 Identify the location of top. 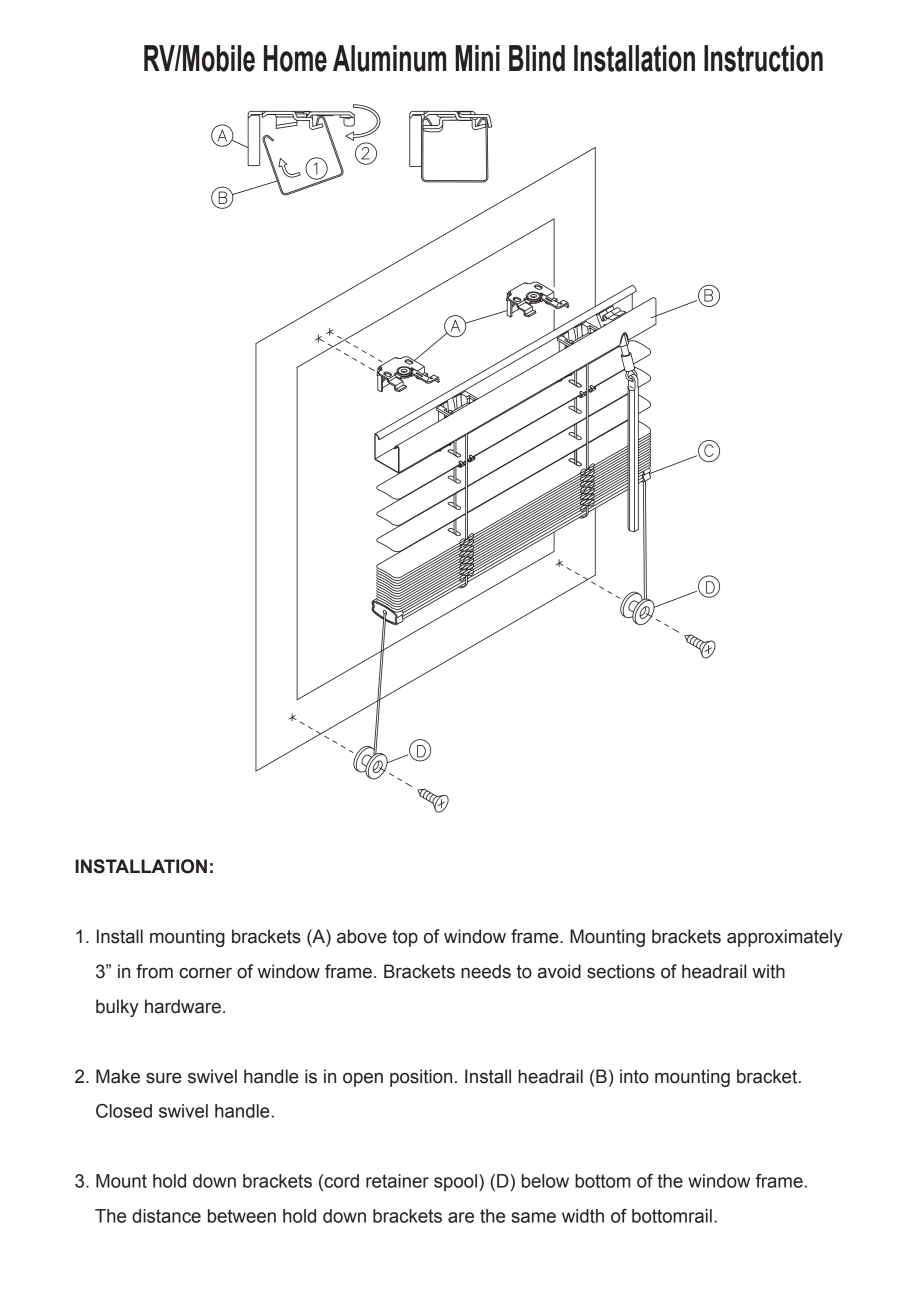
(405, 938).
